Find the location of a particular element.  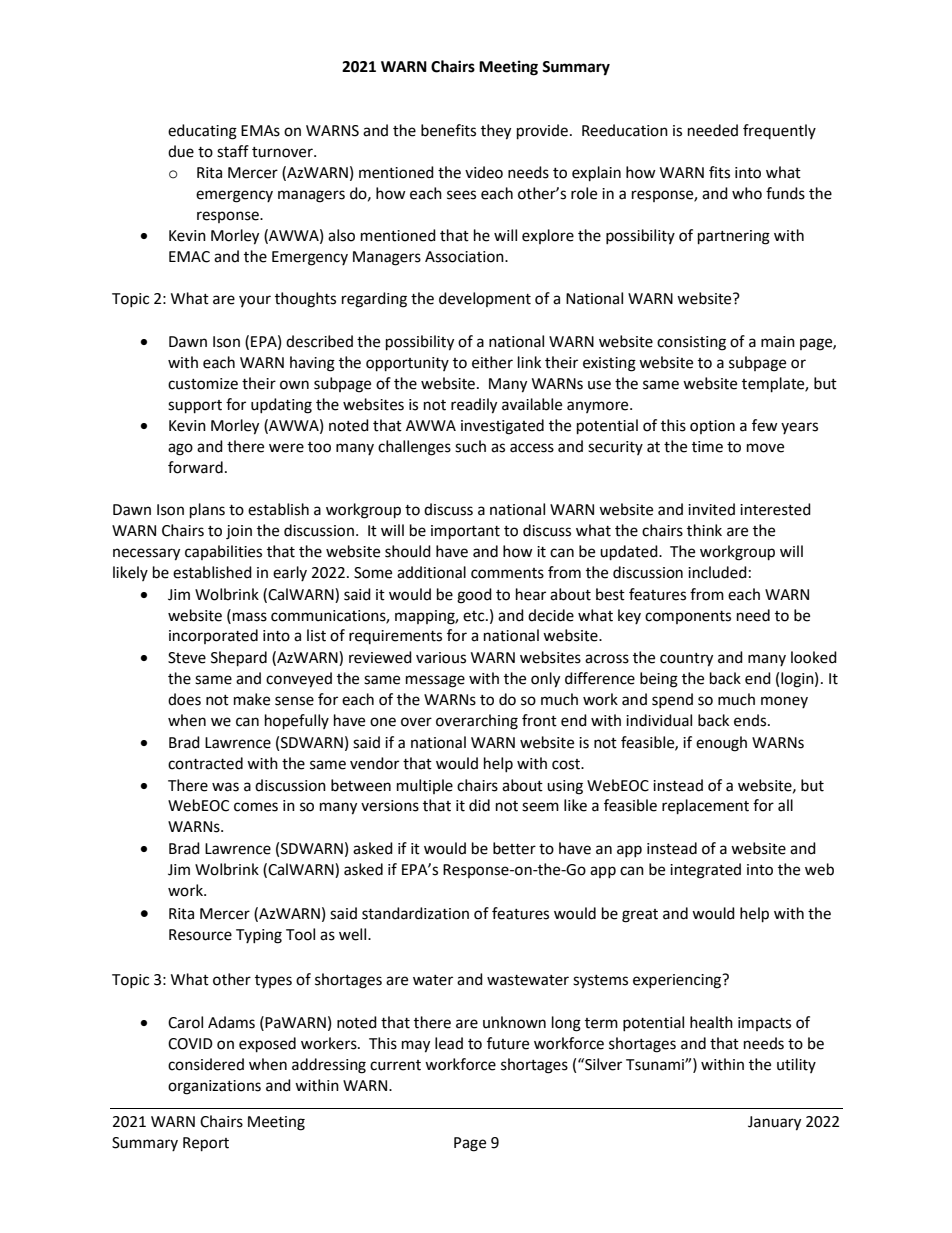

integrated is located at coordinates (705, 871).
